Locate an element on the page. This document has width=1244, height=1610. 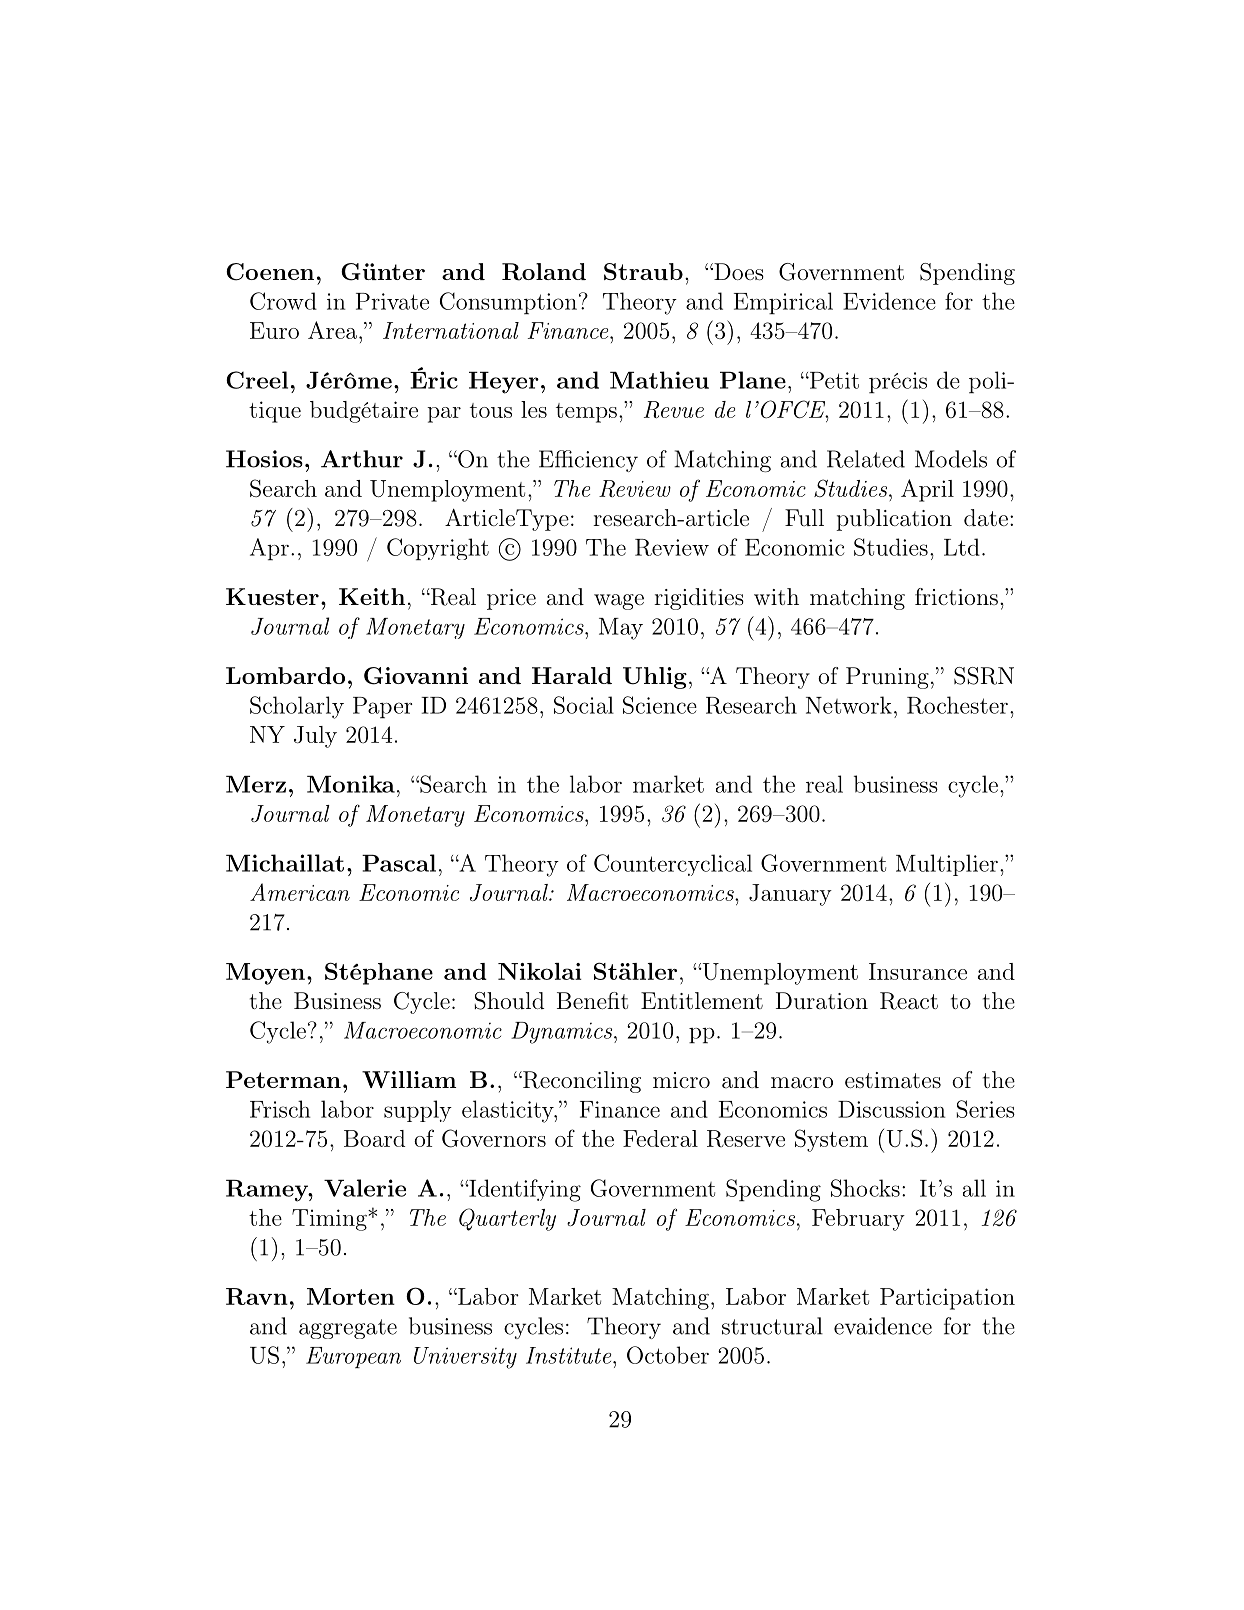
Social is located at coordinates (584, 705).
